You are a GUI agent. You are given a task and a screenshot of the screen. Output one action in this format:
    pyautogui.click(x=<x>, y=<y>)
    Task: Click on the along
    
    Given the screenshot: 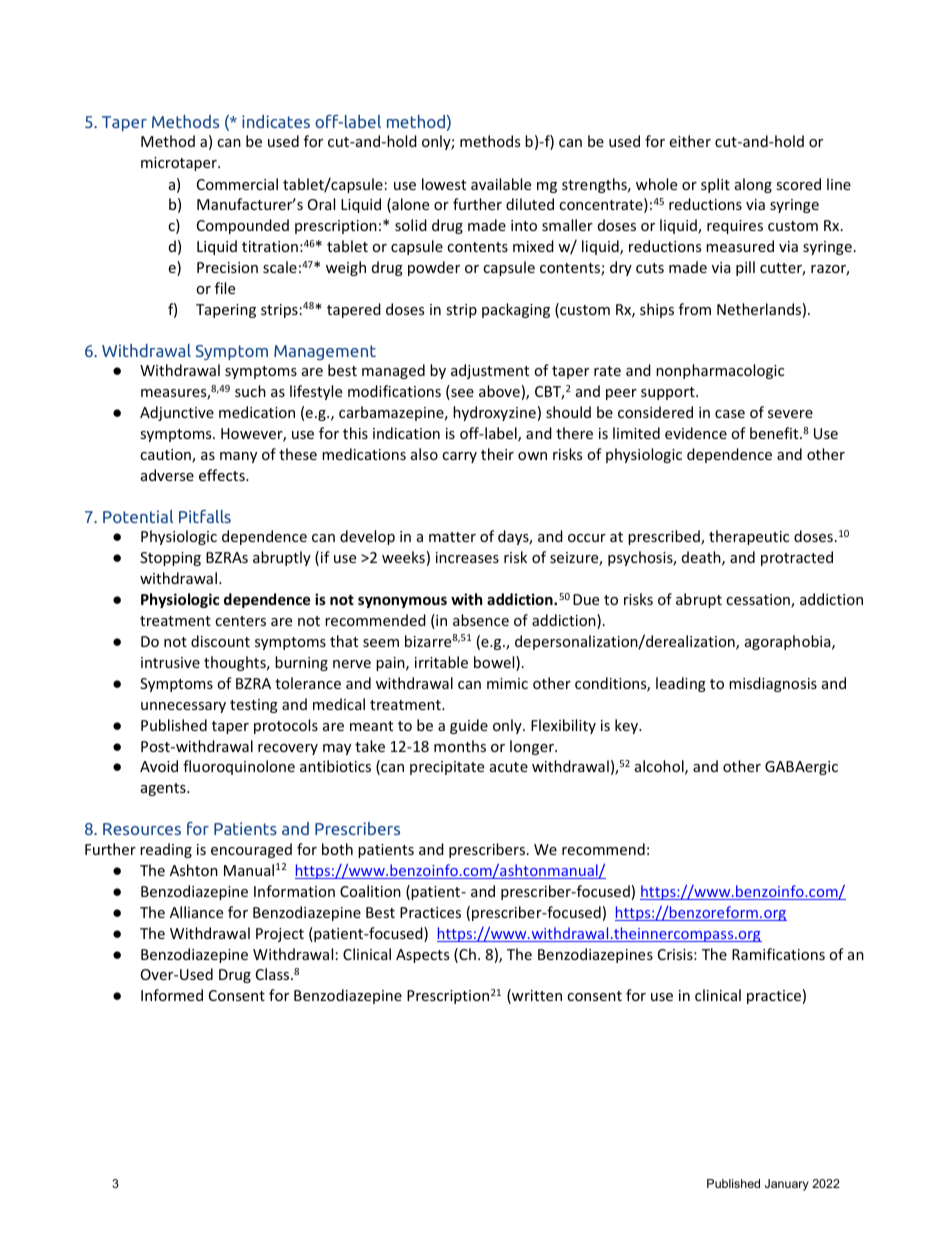 What is the action you would take?
    pyautogui.click(x=753, y=185)
